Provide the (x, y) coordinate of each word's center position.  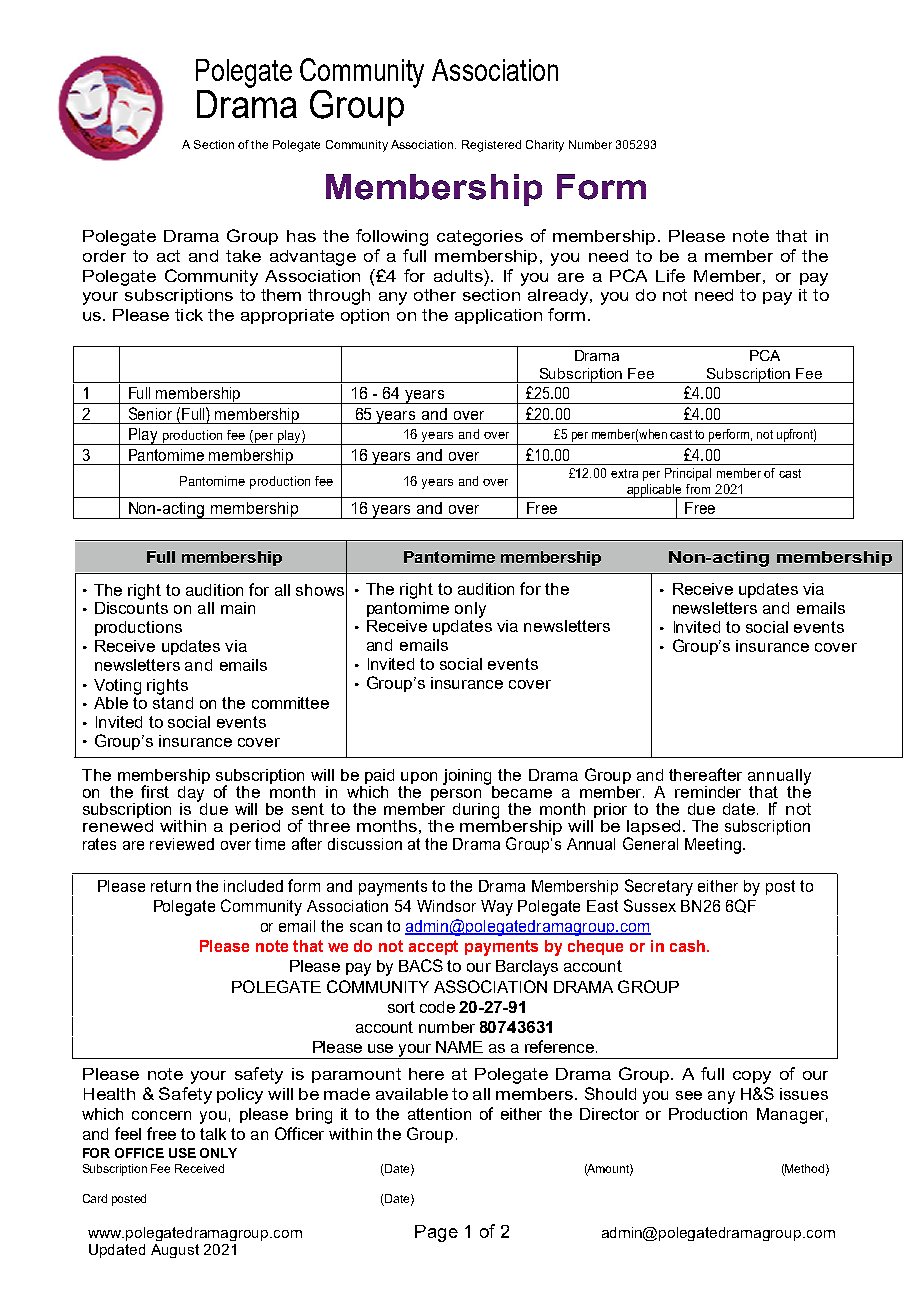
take (243, 256)
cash (687, 946)
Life (670, 275)
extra (624, 473)
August (175, 1251)
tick (189, 315)
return (171, 886)
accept (433, 947)
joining (468, 778)
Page (436, 1233)
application (498, 316)
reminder (708, 792)
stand (173, 701)
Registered (491, 146)
